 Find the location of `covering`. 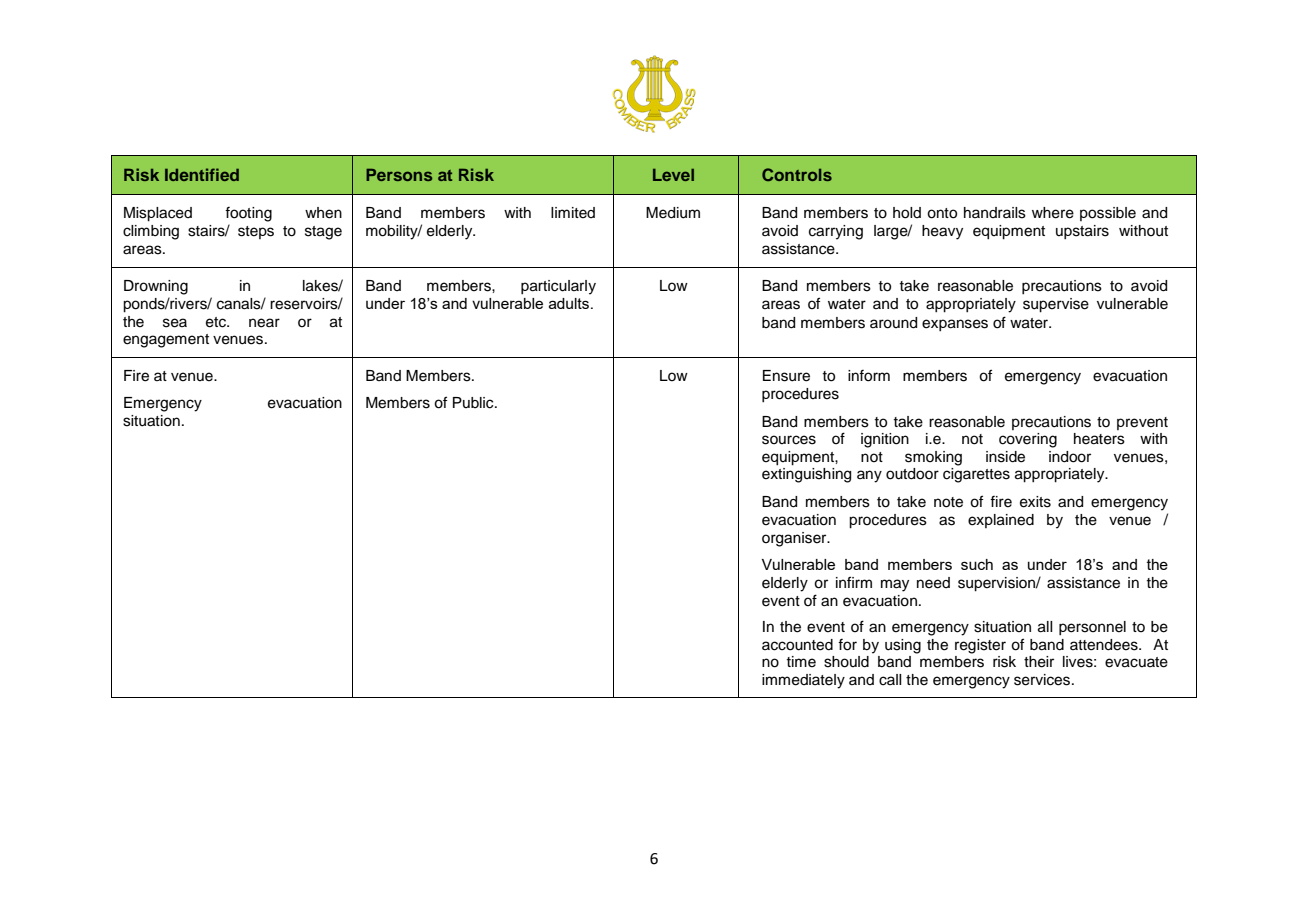

covering is located at coordinates (1028, 440).
